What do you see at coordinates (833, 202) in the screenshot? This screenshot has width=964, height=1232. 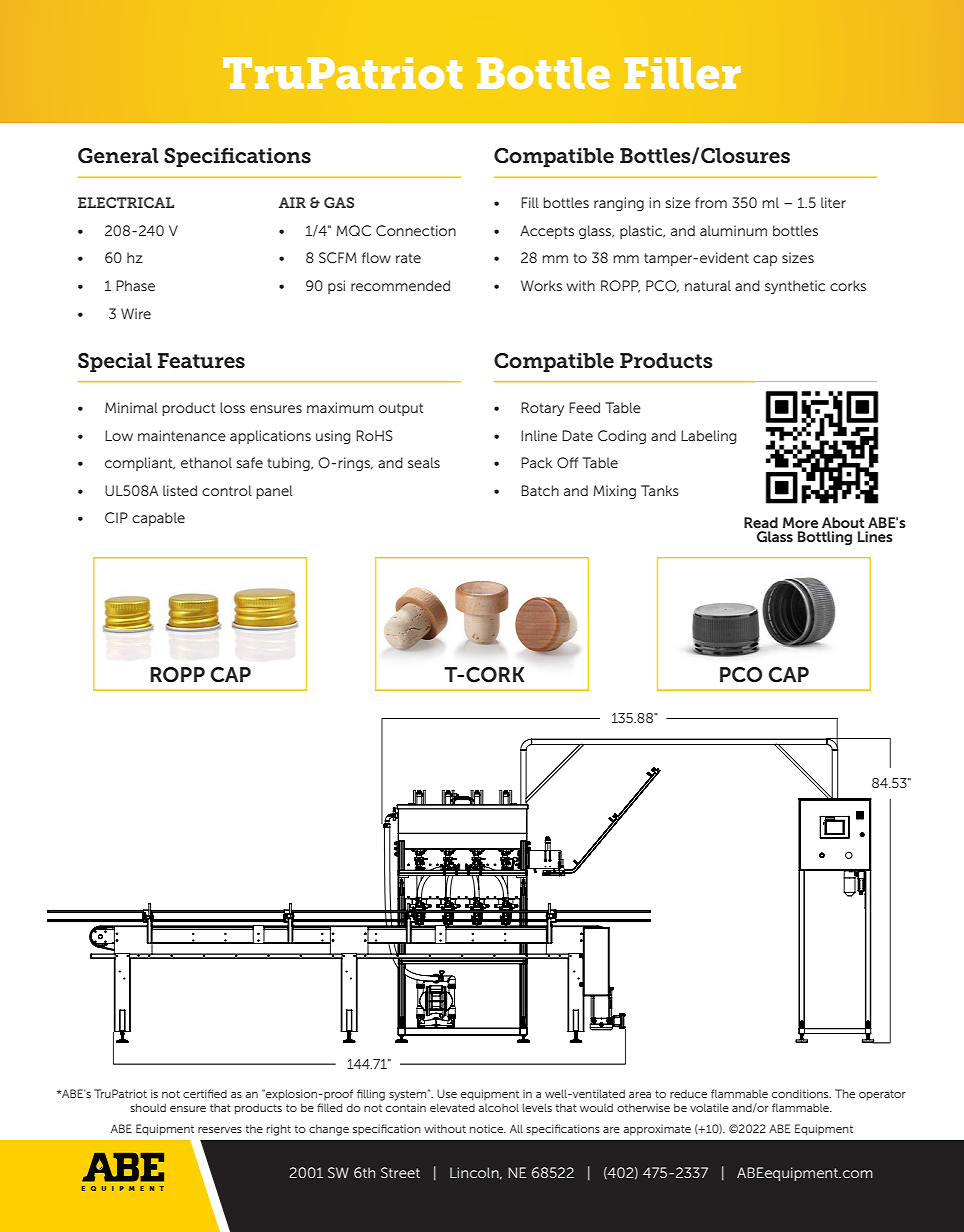 I see `liter` at bounding box center [833, 202].
